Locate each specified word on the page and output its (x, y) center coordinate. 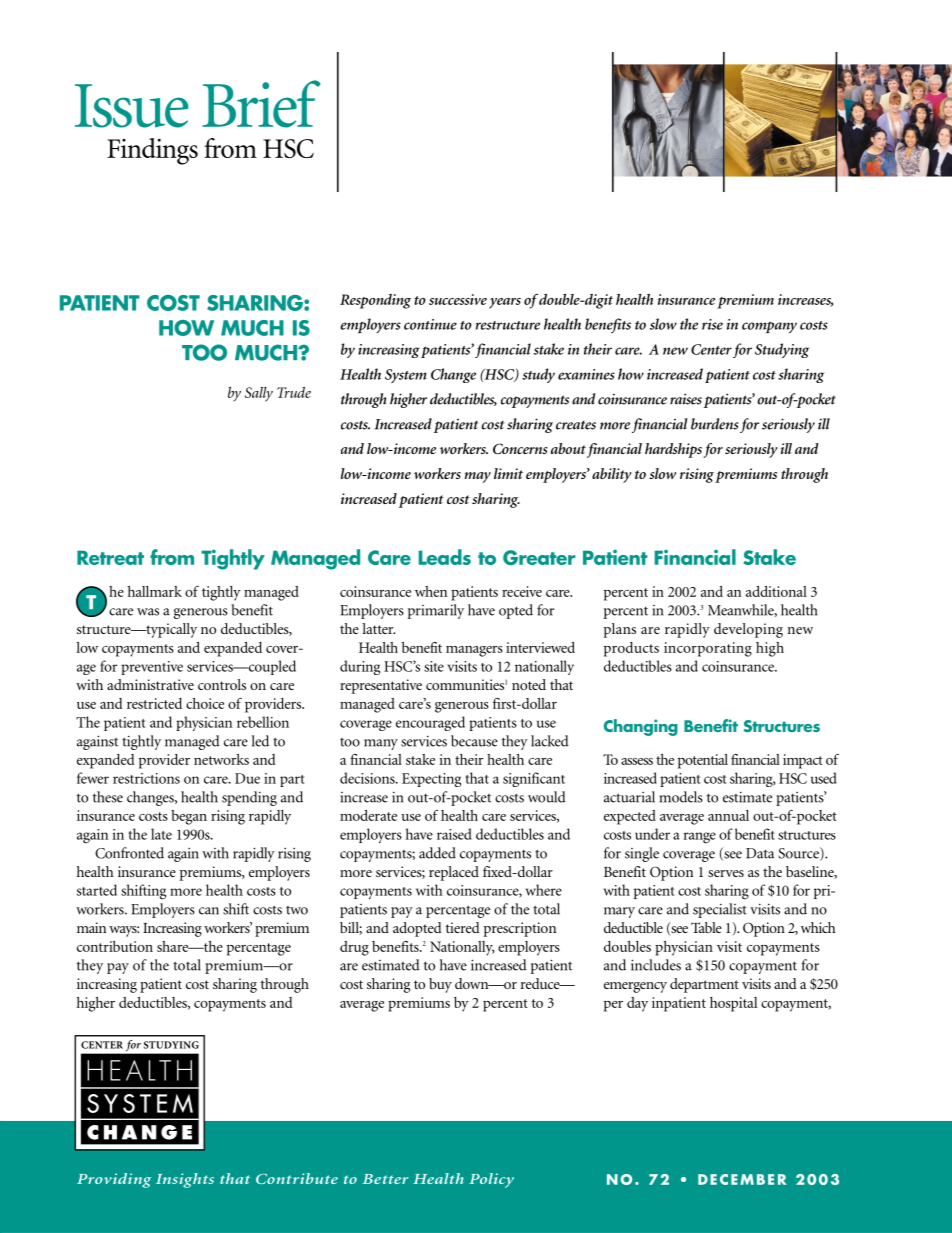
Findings (152, 151)
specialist (720, 910)
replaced (454, 873)
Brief (261, 104)
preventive (152, 668)
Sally (259, 394)
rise (712, 324)
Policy (491, 1180)
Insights (185, 1180)
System (406, 376)
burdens (715, 424)
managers (474, 651)
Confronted (129, 853)
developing (748, 630)
